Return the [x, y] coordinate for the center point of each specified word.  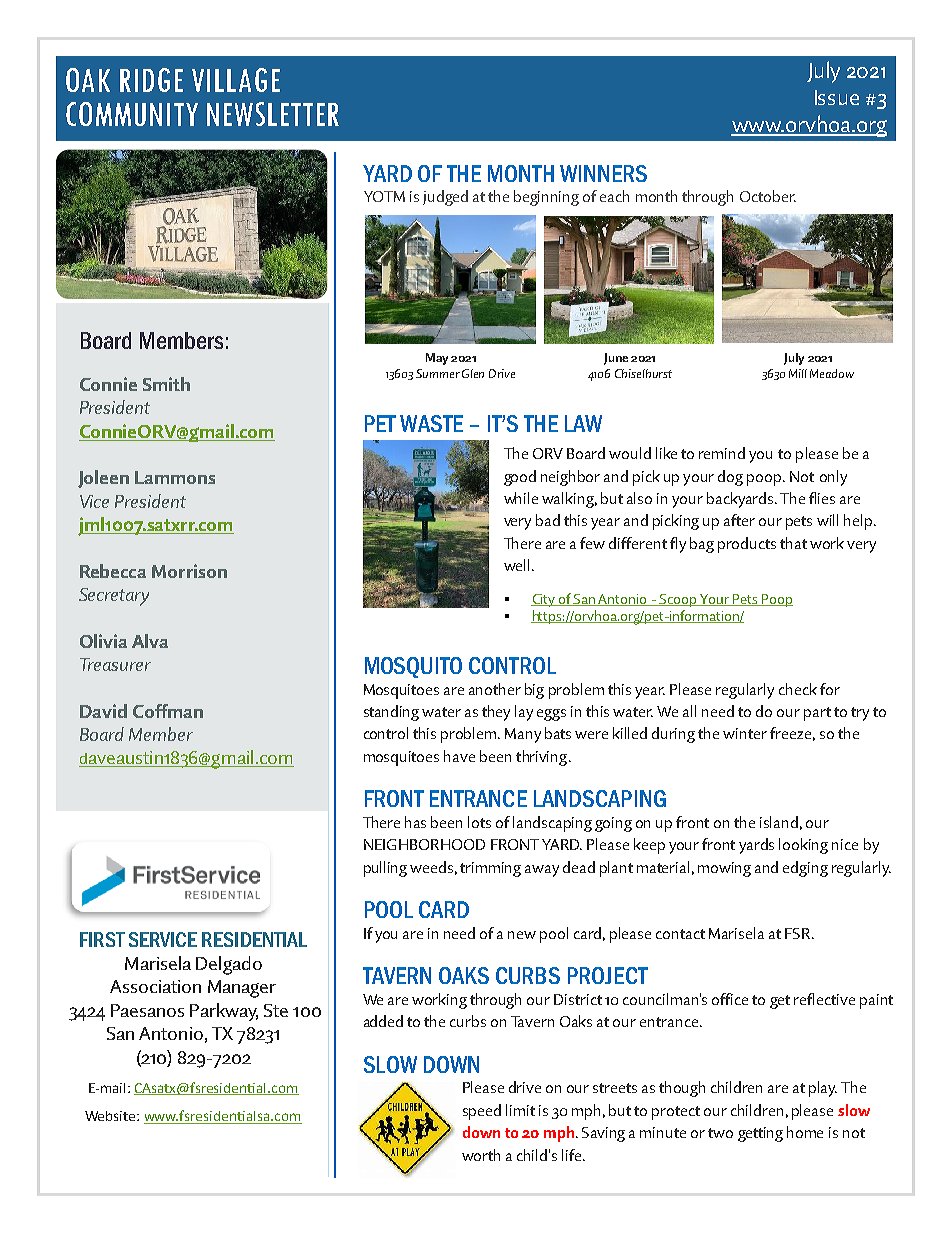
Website [111, 1116]
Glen [473, 373]
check [798, 689]
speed [482, 1112]
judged [445, 198]
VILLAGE [236, 80]
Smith [166, 384]
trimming [490, 869]
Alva [150, 641]
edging [805, 869]
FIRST [102, 939]
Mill [798, 373]
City [544, 600]
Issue [837, 97]
